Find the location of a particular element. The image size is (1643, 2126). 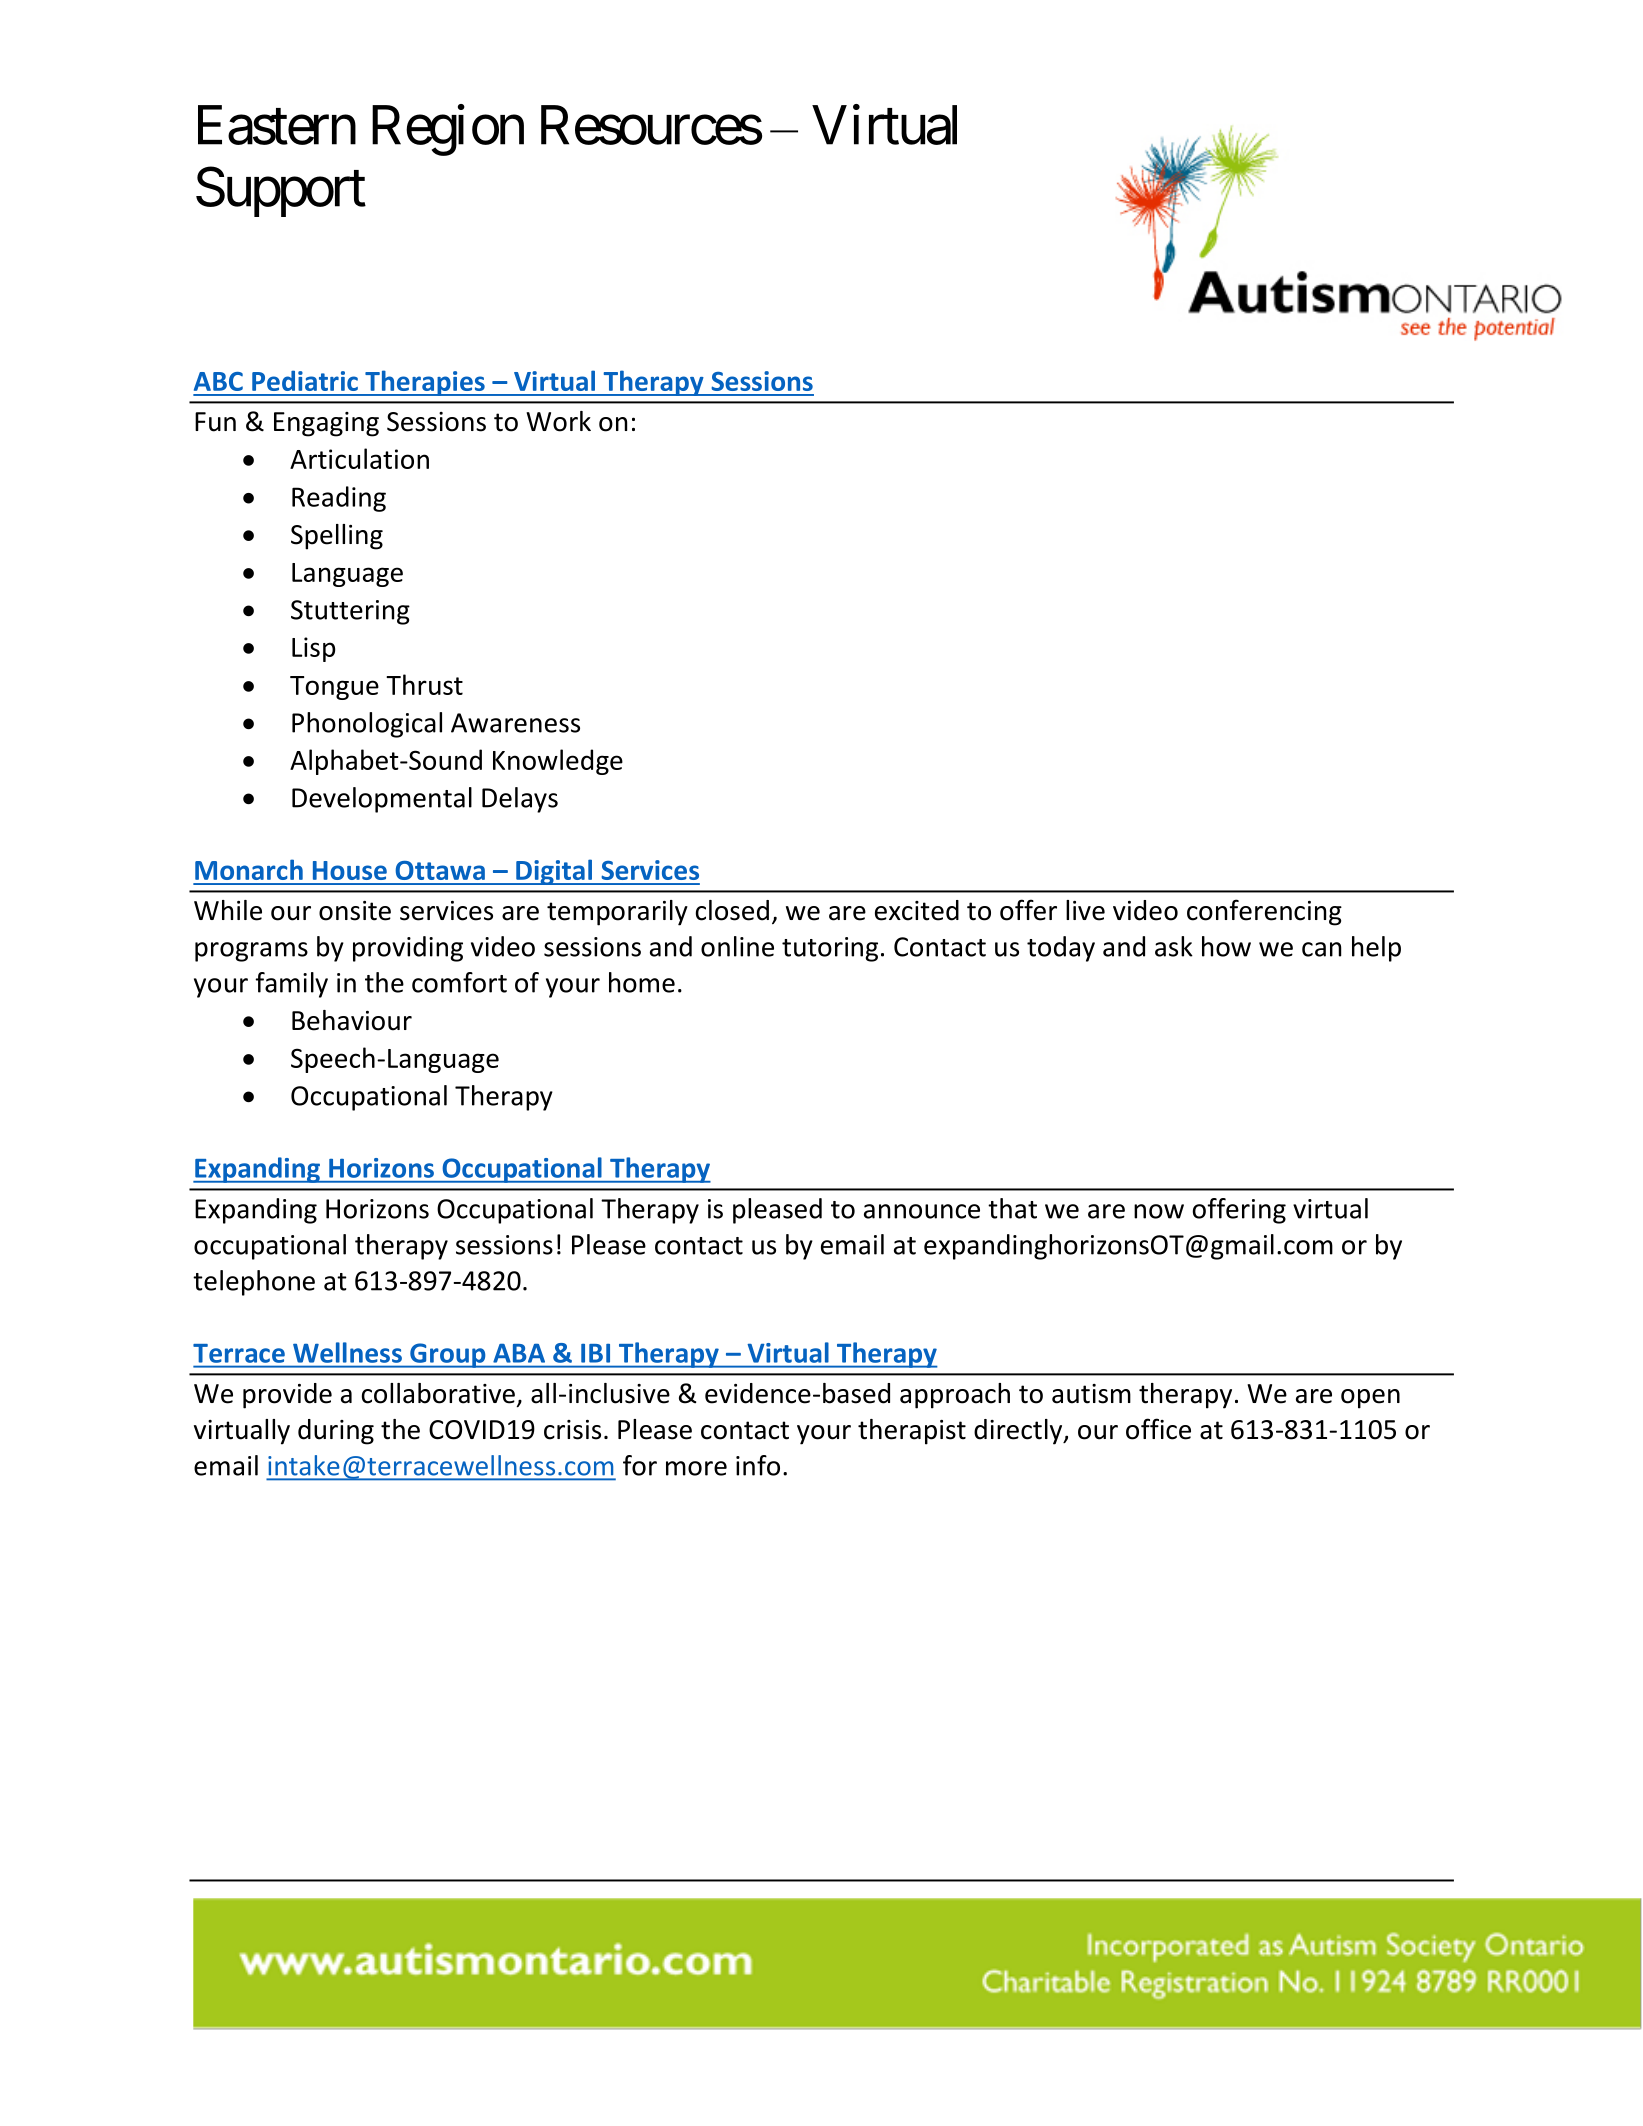

Reading is located at coordinates (339, 499).
